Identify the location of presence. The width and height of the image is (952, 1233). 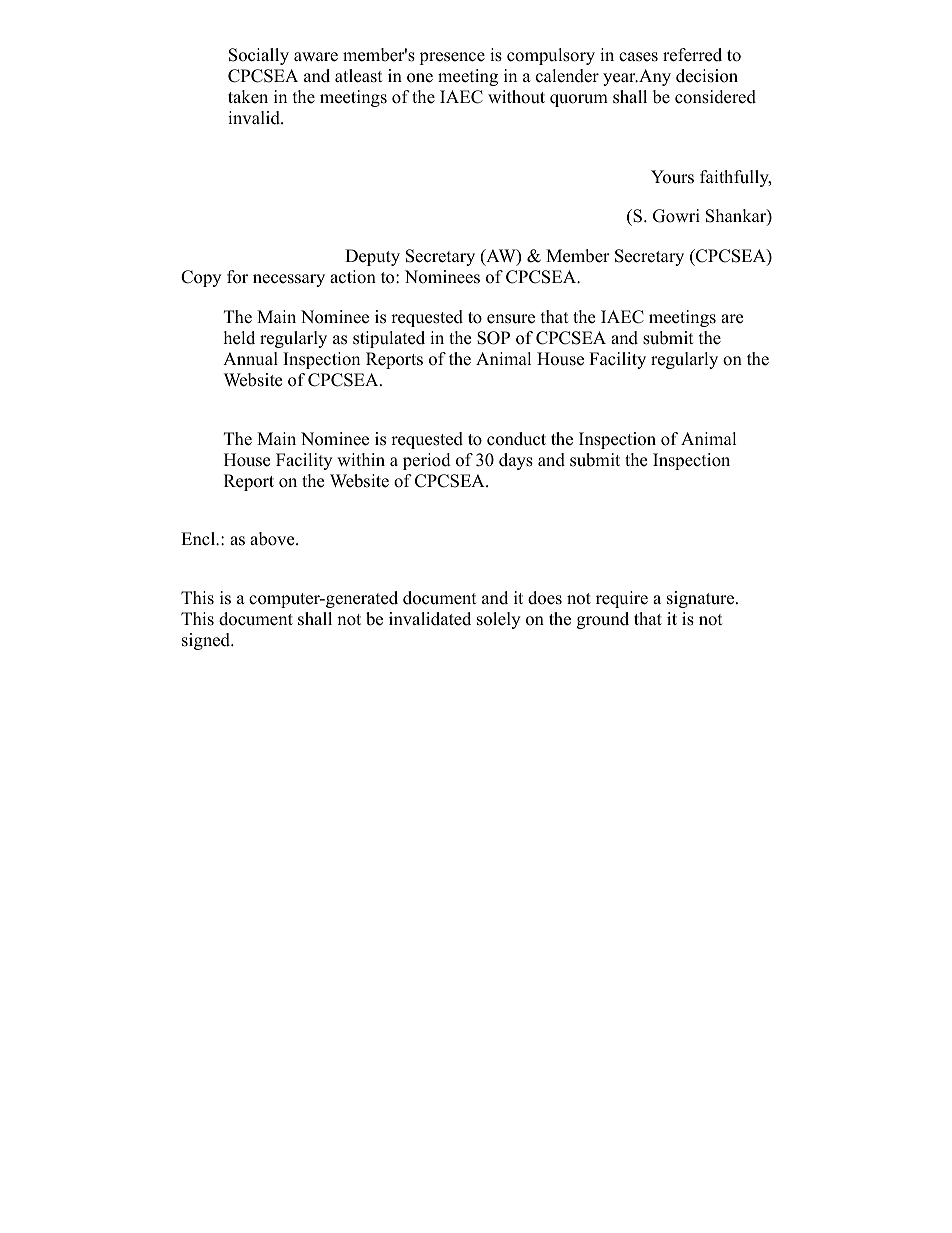
(452, 58).
